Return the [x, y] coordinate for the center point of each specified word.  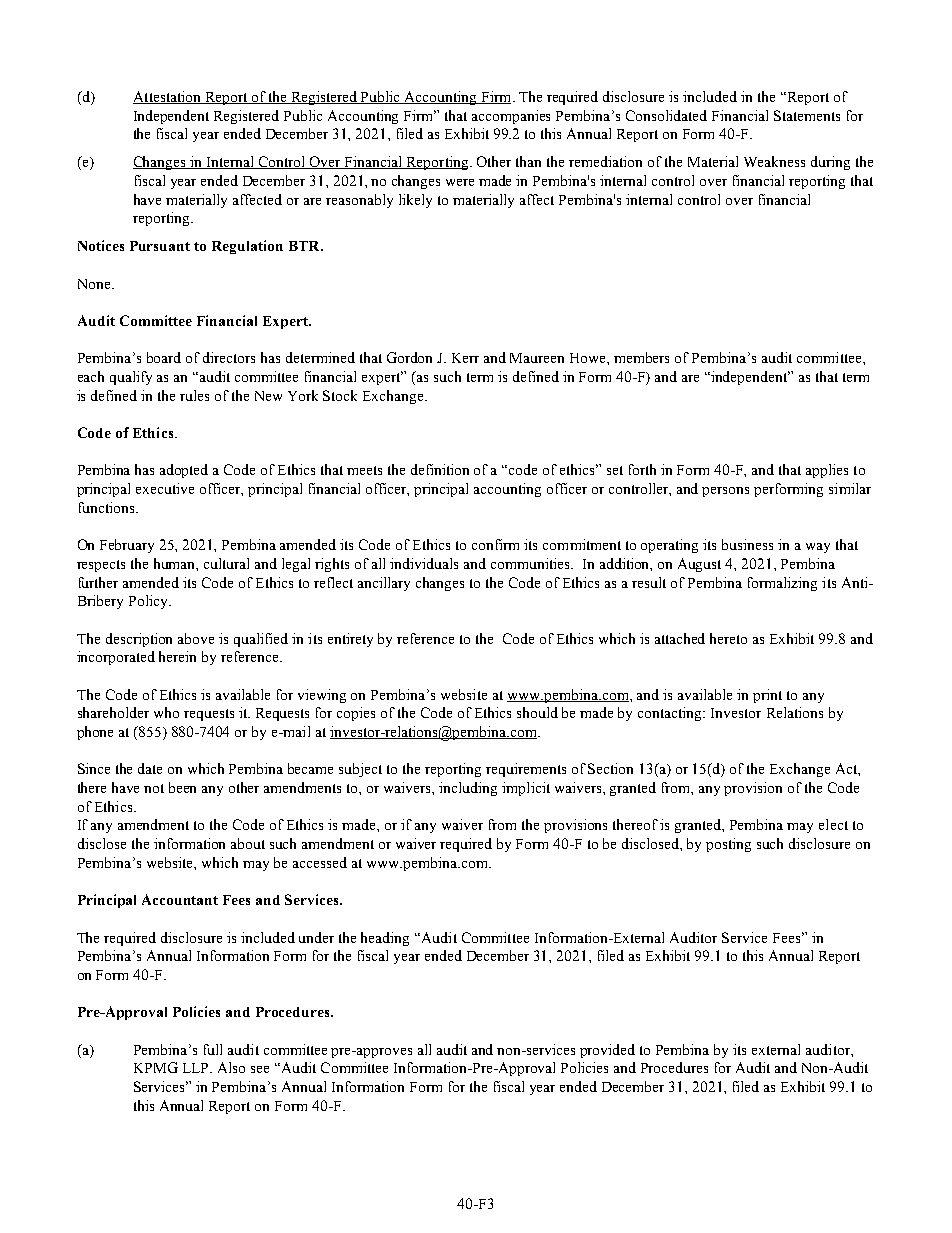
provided [607, 1051]
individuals [424, 563]
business [747, 544]
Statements [807, 115]
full [213, 1049]
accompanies [511, 117]
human [176, 564]
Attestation [168, 97]
